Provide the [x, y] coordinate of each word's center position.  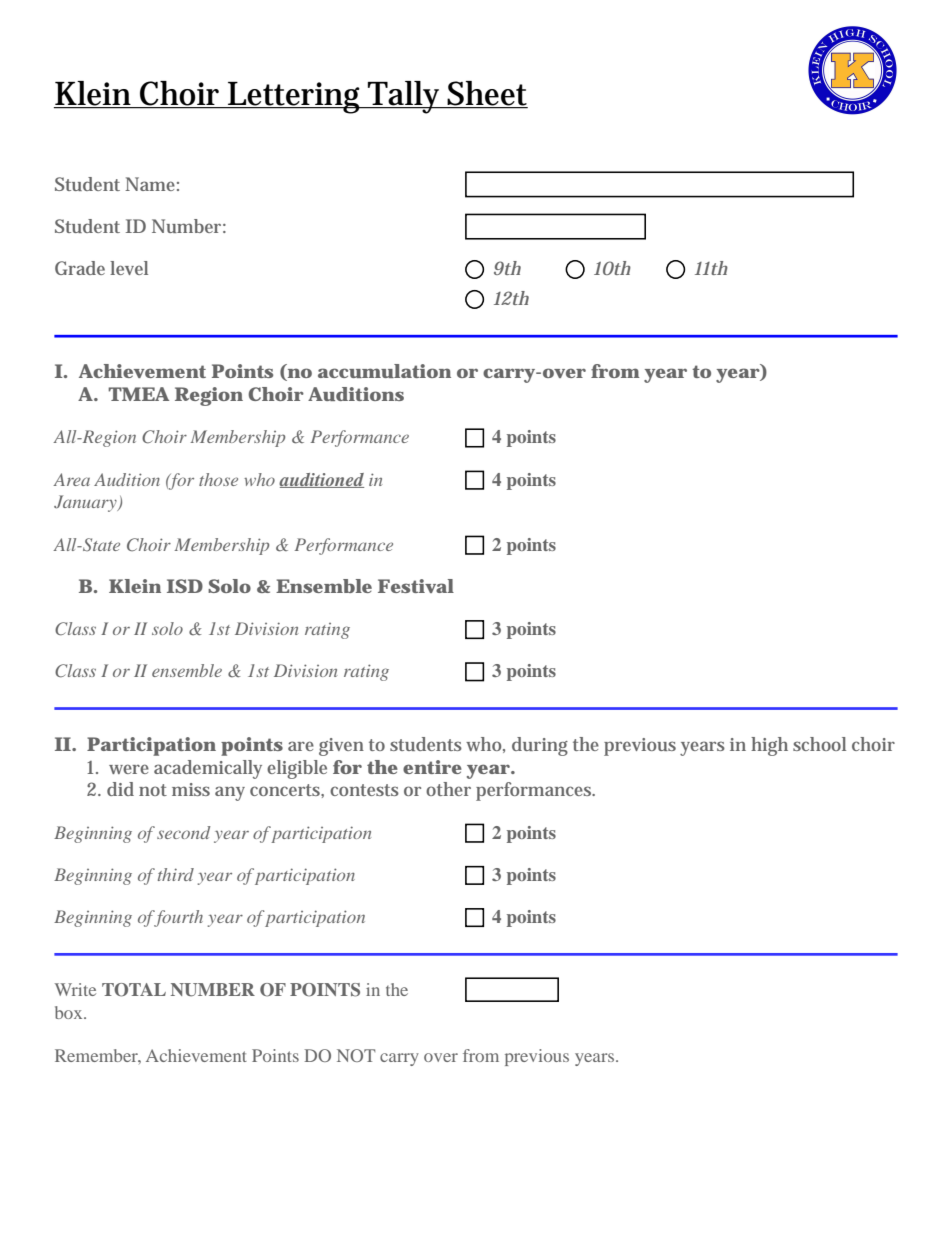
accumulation [384, 371]
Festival [416, 586]
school [819, 744]
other [448, 789]
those [218, 479]
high [769, 746]
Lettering [295, 98]
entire [432, 767]
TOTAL [134, 990]
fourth [177, 918]
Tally [405, 97]
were [129, 769]
